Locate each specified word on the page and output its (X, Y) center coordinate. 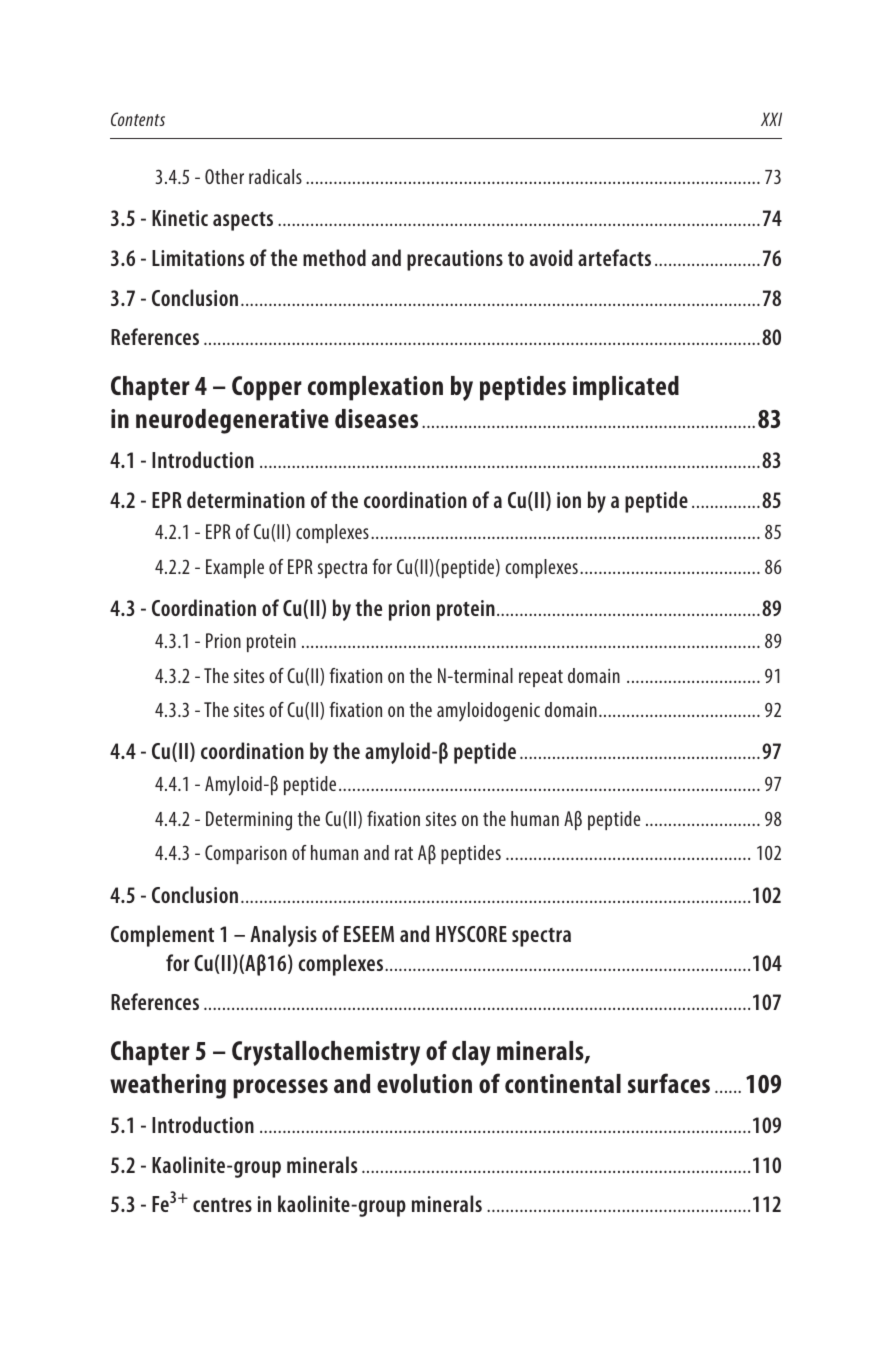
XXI (771, 119)
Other (224, 176)
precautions (455, 260)
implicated (626, 388)
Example (235, 568)
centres (222, 1205)
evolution (424, 1083)
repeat (541, 678)
